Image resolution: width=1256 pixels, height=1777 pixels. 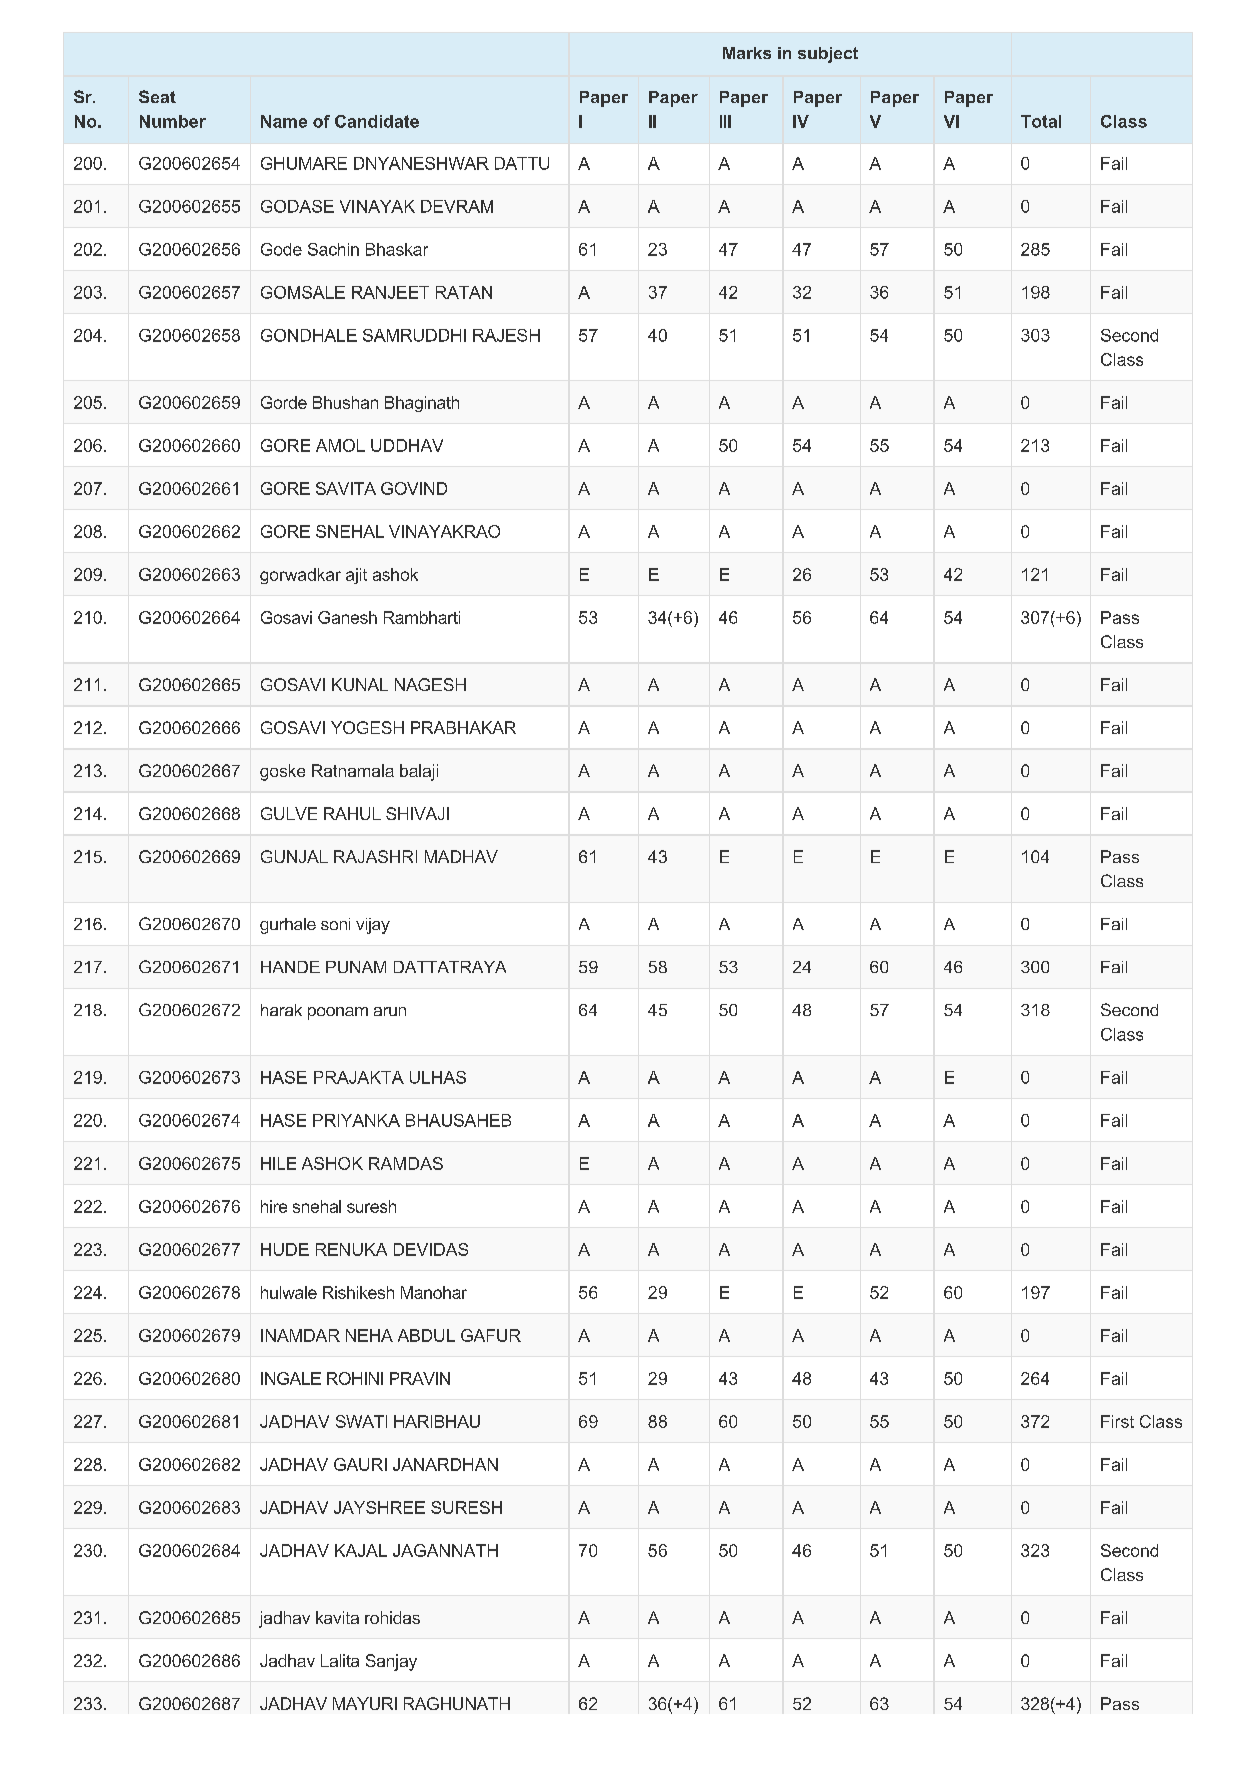 What do you see at coordinates (445, 1550) in the page?
I see `JAGANNATH` at bounding box center [445, 1550].
